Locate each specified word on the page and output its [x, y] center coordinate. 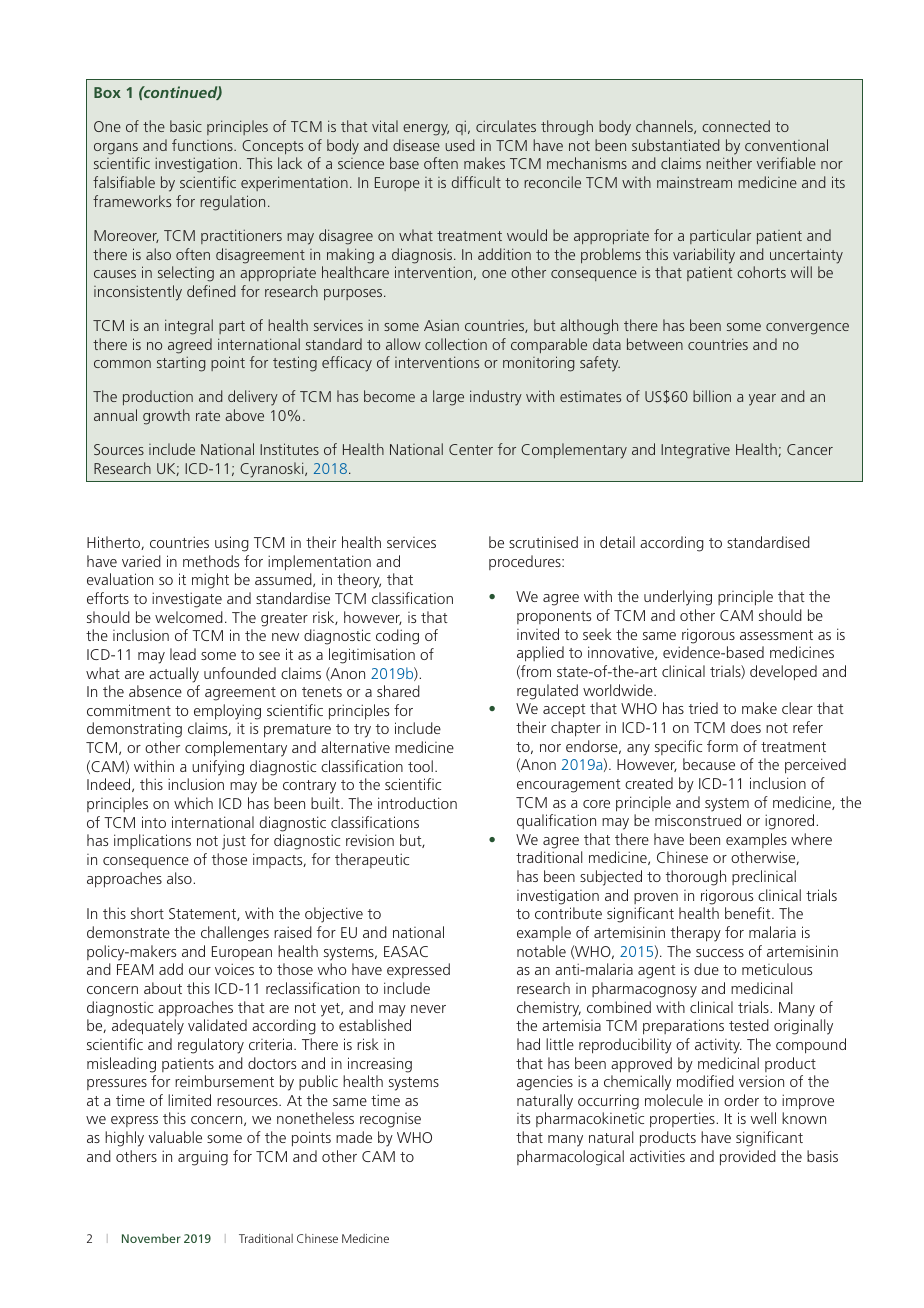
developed [783, 673]
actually [174, 675]
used [459, 145]
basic [186, 126]
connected [736, 126]
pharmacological [570, 1158]
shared [398, 691]
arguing [203, 1158]
